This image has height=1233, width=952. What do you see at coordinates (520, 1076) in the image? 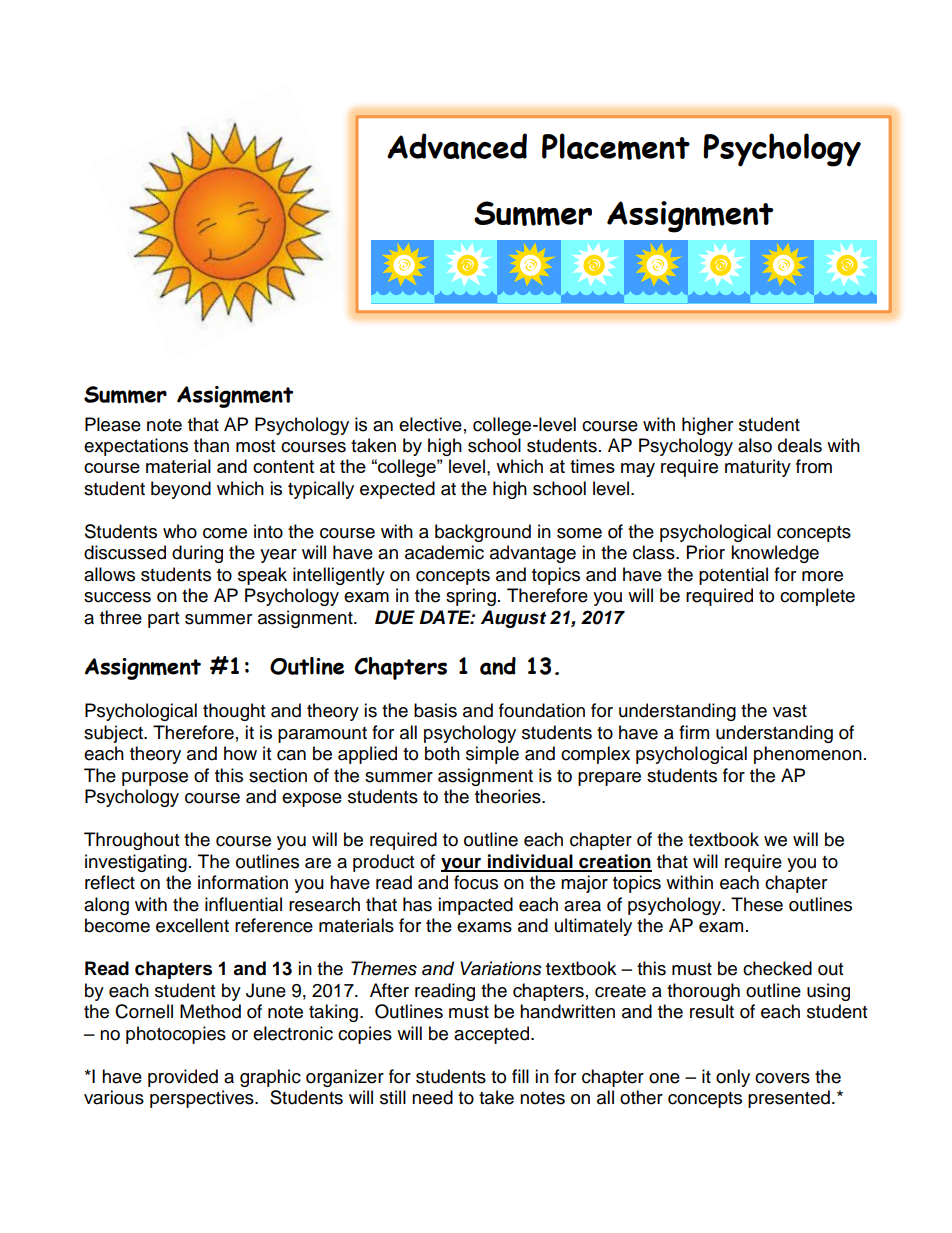
I see `fill` at bounding box center [520, 1076].
